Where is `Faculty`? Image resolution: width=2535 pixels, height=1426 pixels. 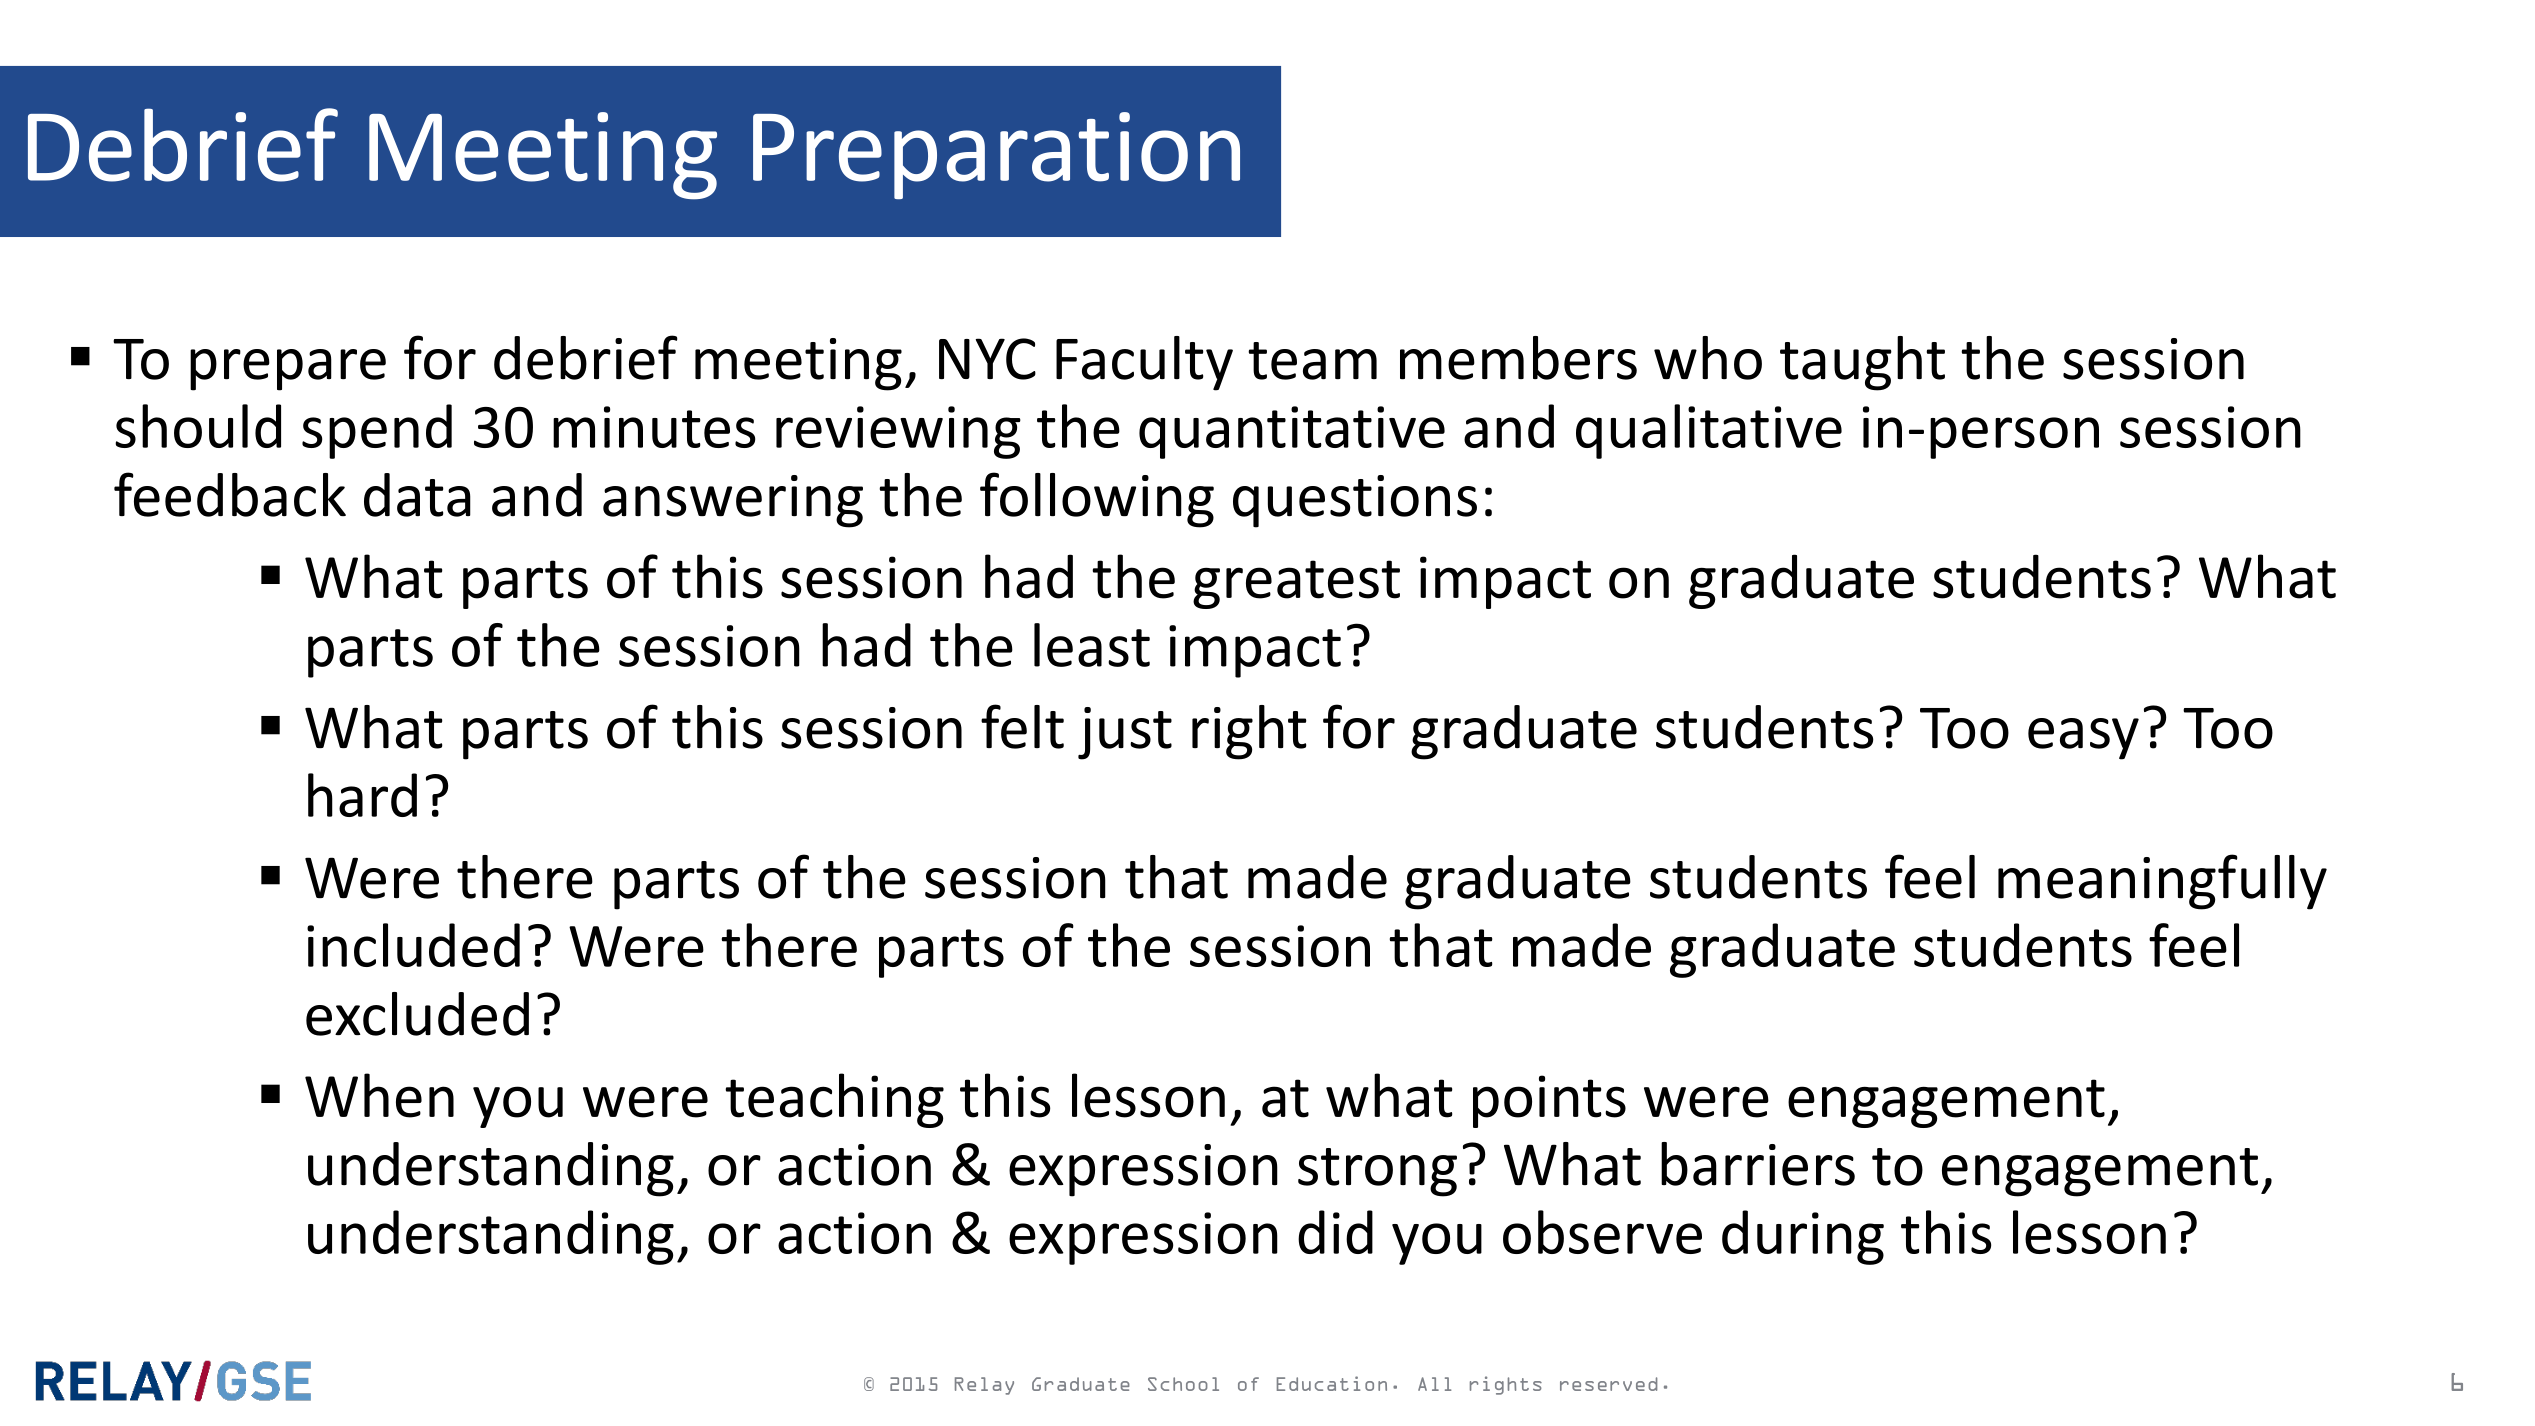 Faculty is located at coordinates (1144, 363).
